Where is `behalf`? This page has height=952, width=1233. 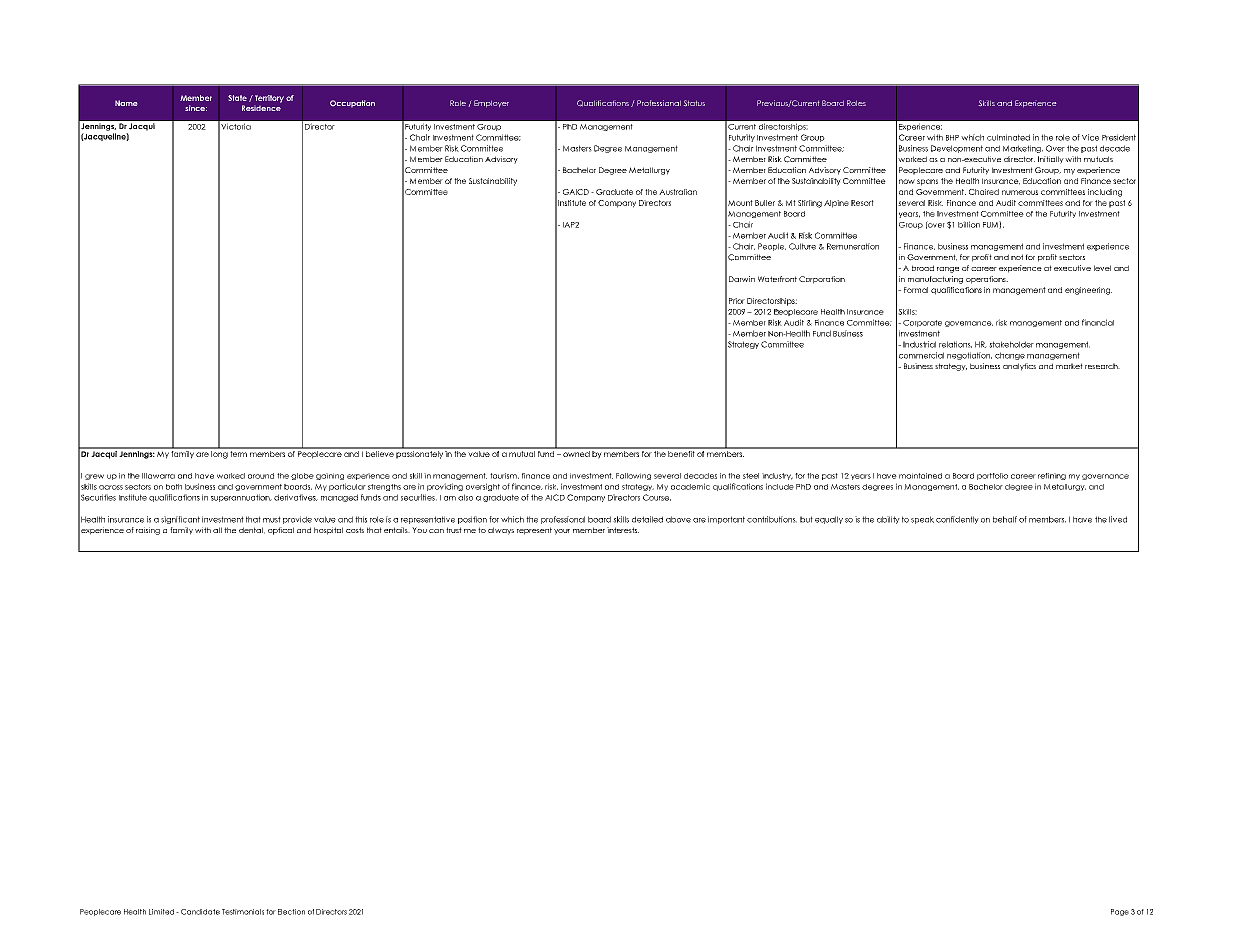 behalf is located at coordinates (1005, 519).
